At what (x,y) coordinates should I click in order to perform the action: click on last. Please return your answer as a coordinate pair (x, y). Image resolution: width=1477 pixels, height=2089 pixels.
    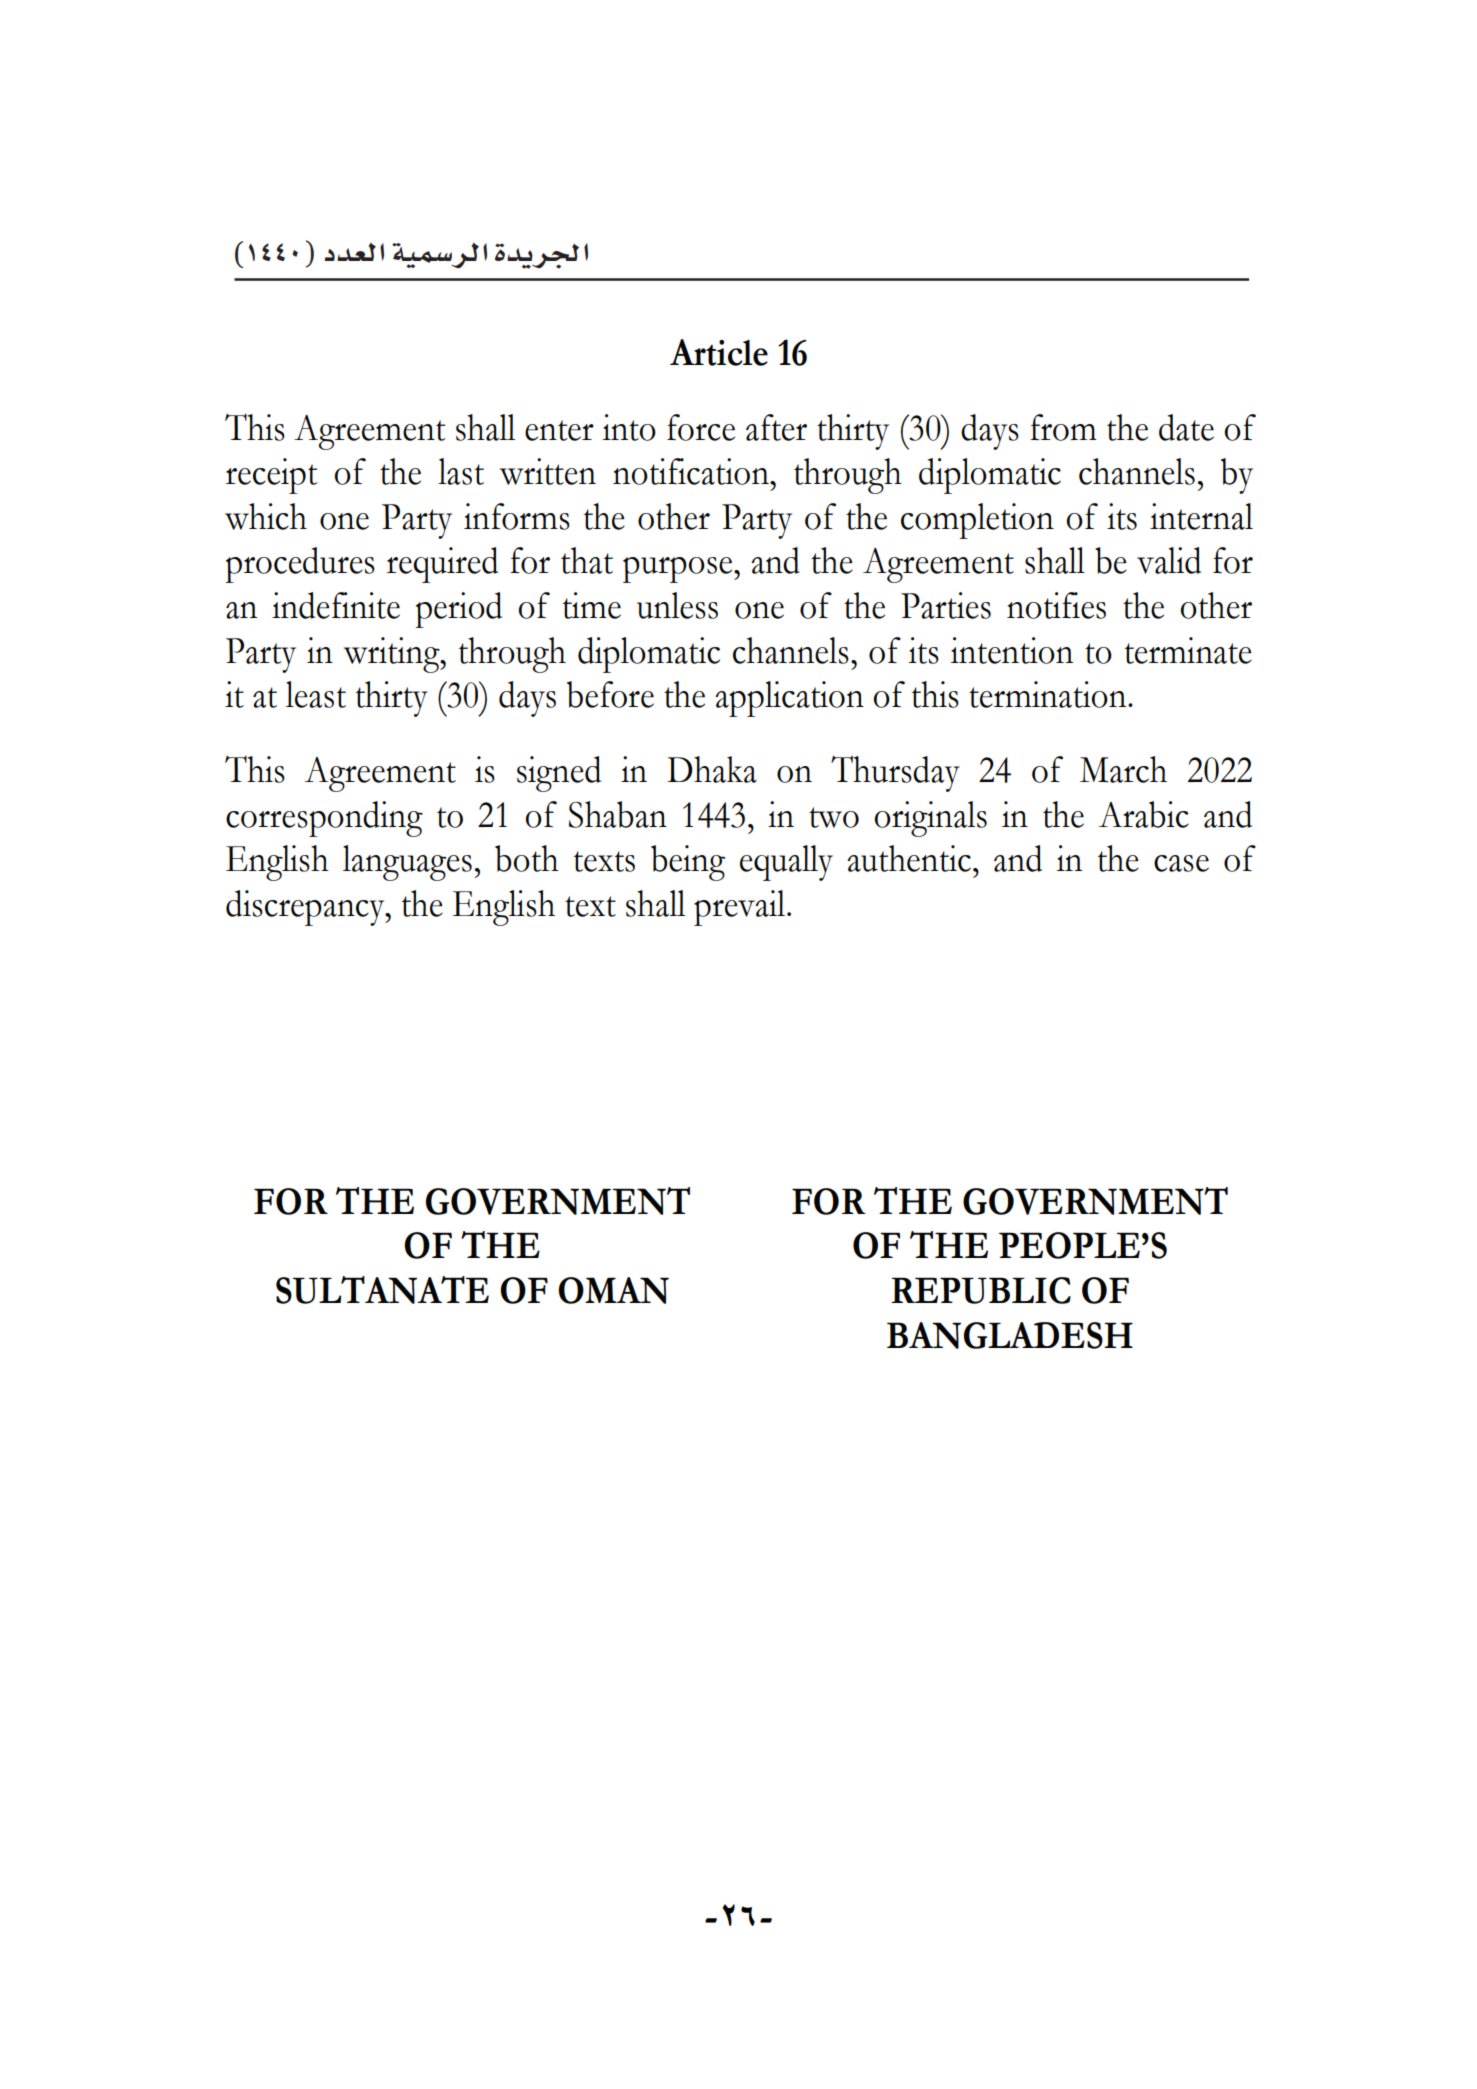
    Looking at the image, I should click on (461, 471).
